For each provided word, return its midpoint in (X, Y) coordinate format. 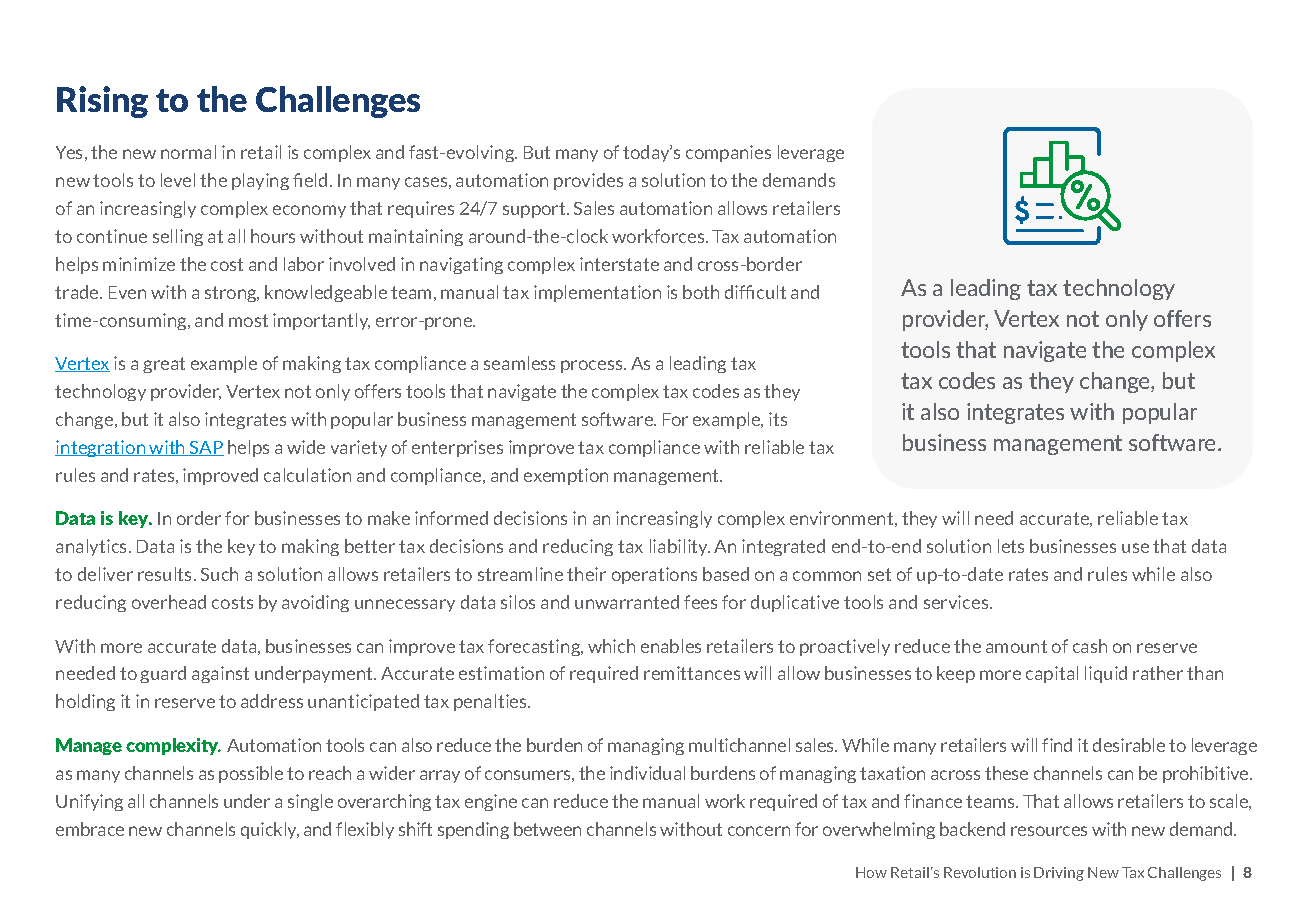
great (164, 365)
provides (588, 181)
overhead (169, 602)
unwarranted (627, 602)
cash (1090, 646)
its (778, 419)
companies (728, 153)
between (547, 829)
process (593, 366)
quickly (270, 830)
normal (188, 152)
